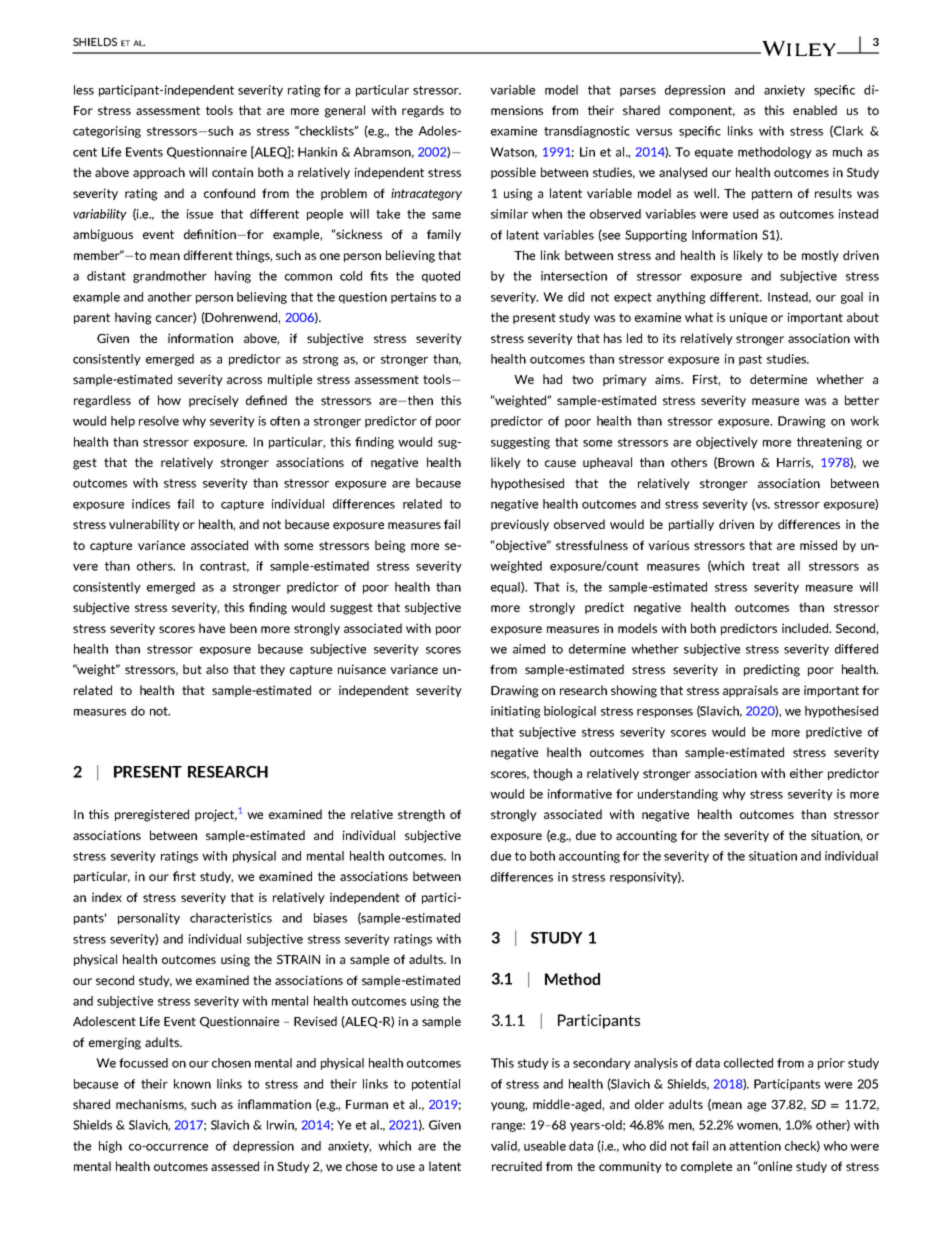 The width and height of the screenshot is (952, 1251). I want to click on strength, so click(421, 815).
